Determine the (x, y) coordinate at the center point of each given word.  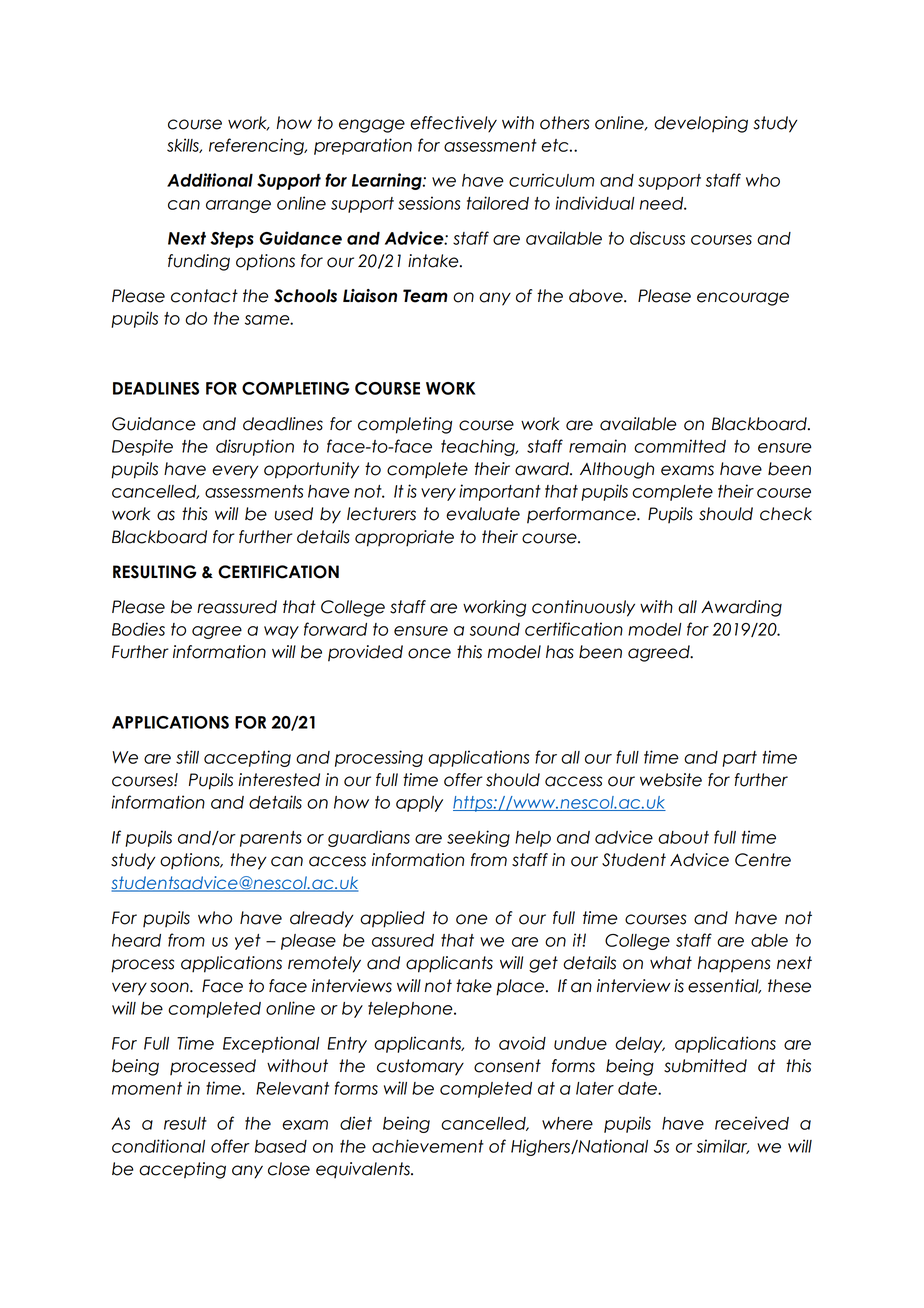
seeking (478, 838)
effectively (453, 124)
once (429, 653)
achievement (428, 1146)
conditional (158, 1146)
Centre (763, 860)
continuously (583, 608)
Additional (210, 180)
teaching (479, 447)
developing (701, 124)
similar (723, 1146)
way (281, 632)
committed (680, 446)
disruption (255, 447)
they (248, 861)
